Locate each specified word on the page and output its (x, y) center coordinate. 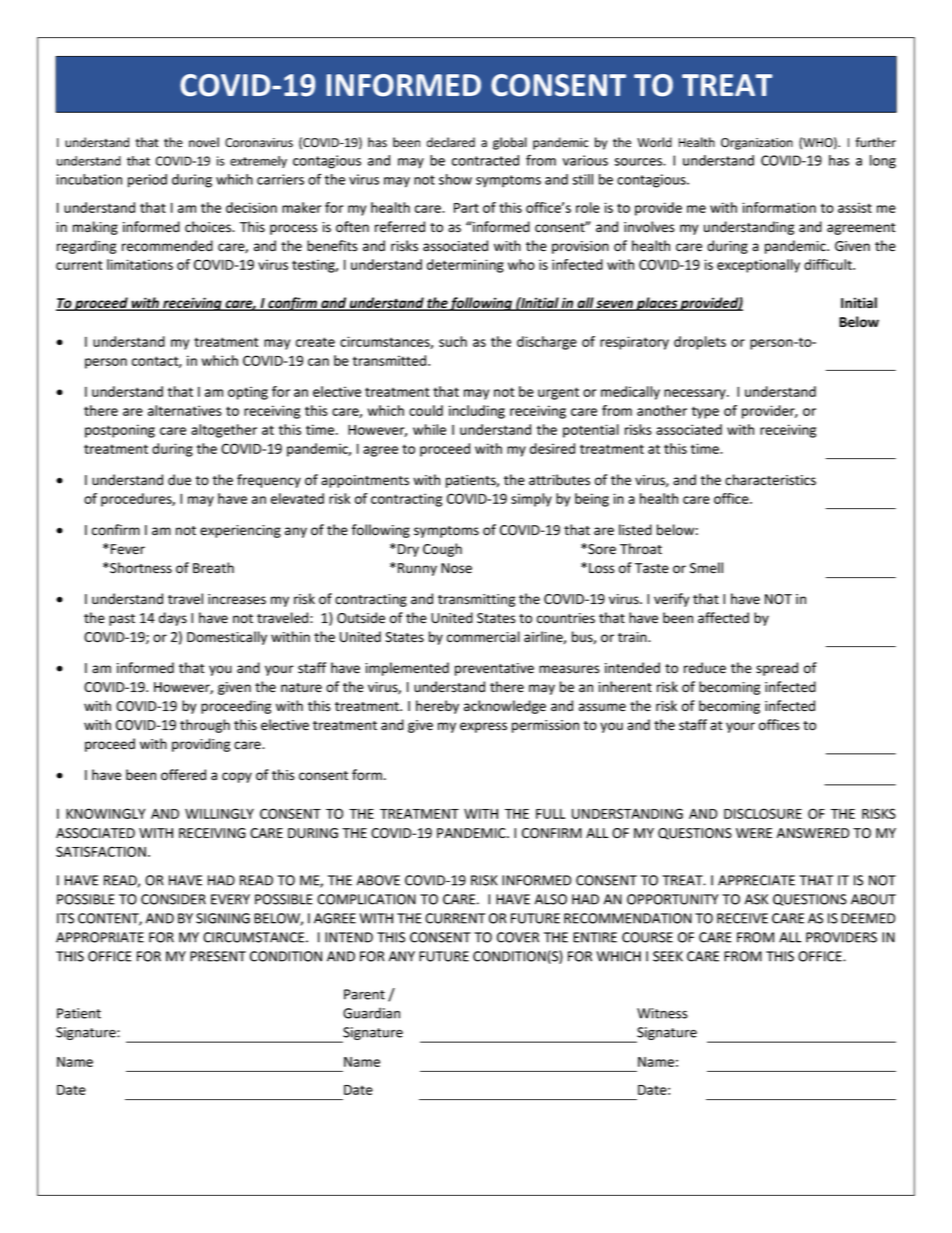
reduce (705, 668)
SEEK (668, 956)
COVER (518, 937)
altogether (224, 431)
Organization (757, 144)
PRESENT (218, 956)
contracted (485, 160)
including (477, 412)
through (205, 726)
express (483, 727)
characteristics (770, 480)
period (147, 181)
